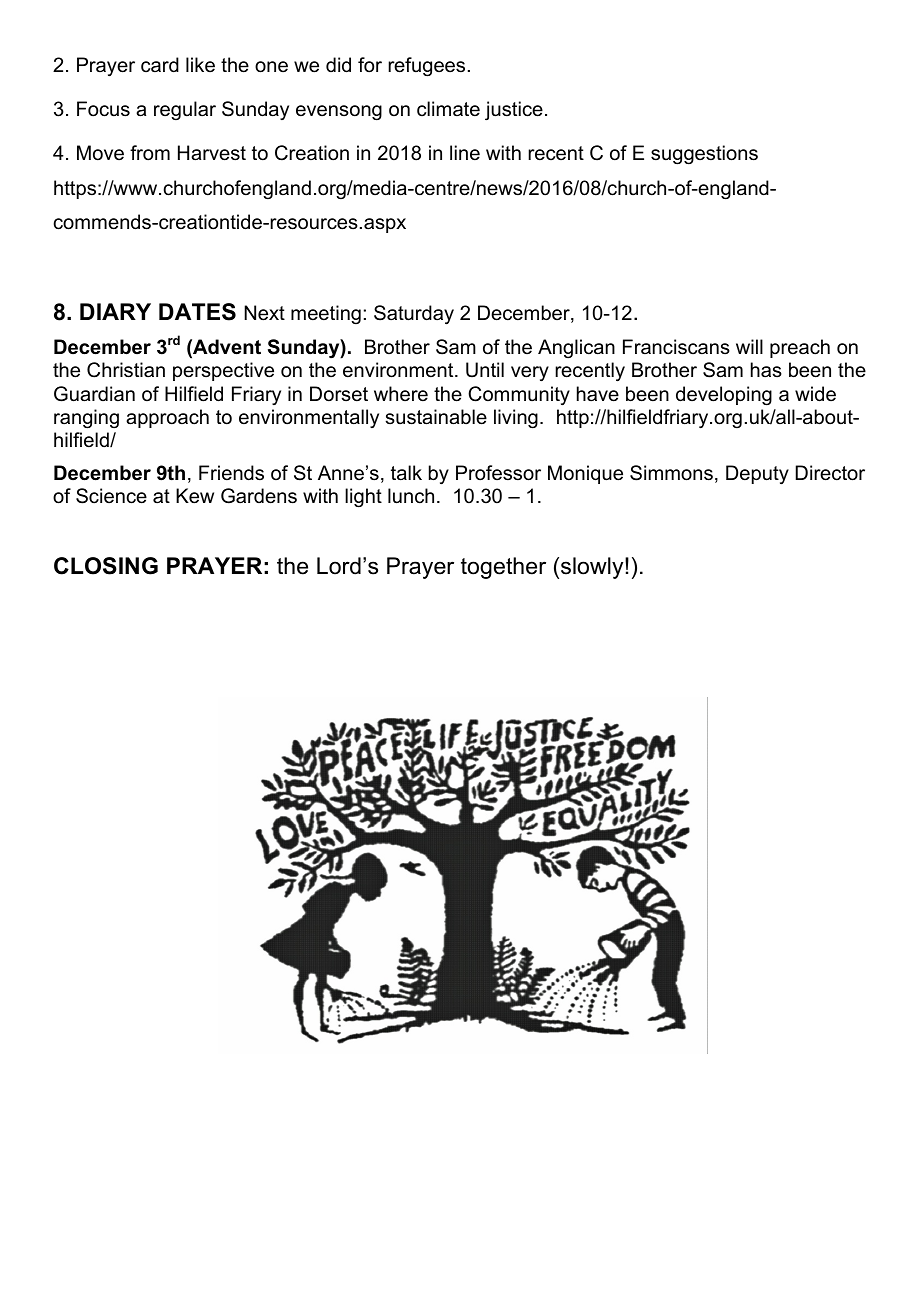 Image resolution: width=924 pixels, height=1308 pixels. I want to click on CLOSING, so click(106, 566).
